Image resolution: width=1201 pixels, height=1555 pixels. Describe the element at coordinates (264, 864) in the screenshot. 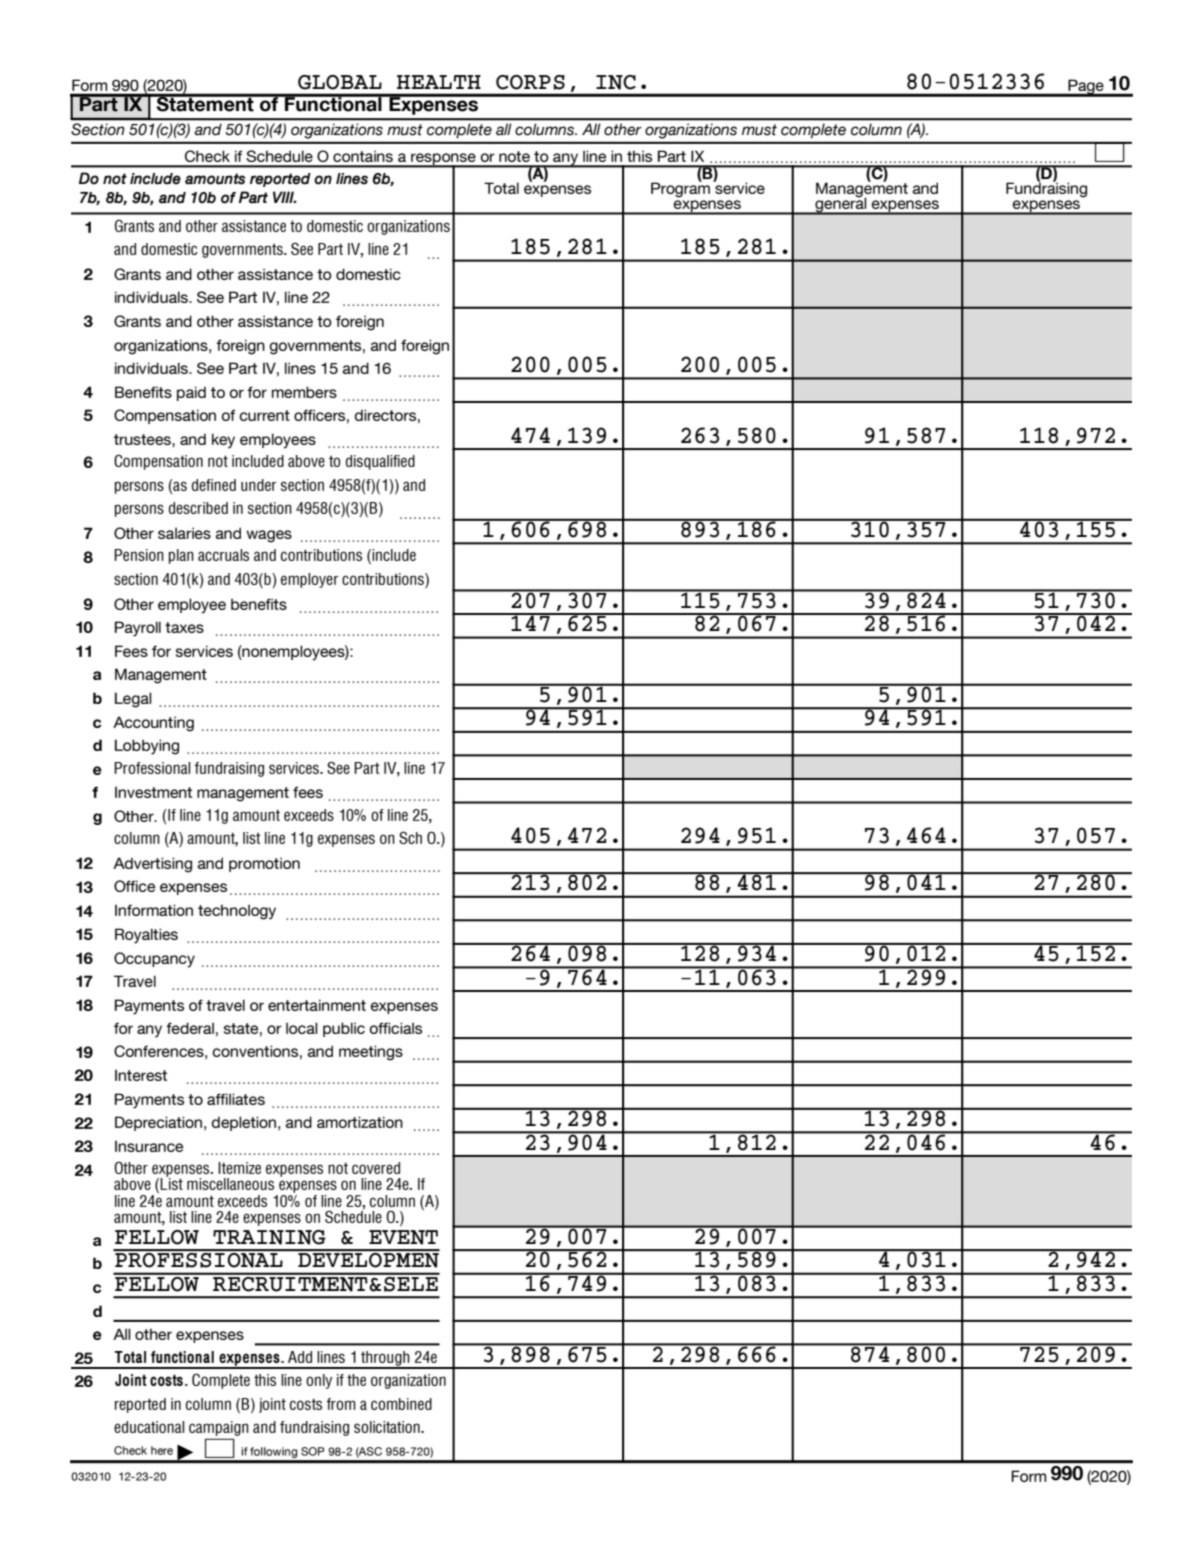

I see `promotion` at that location.
